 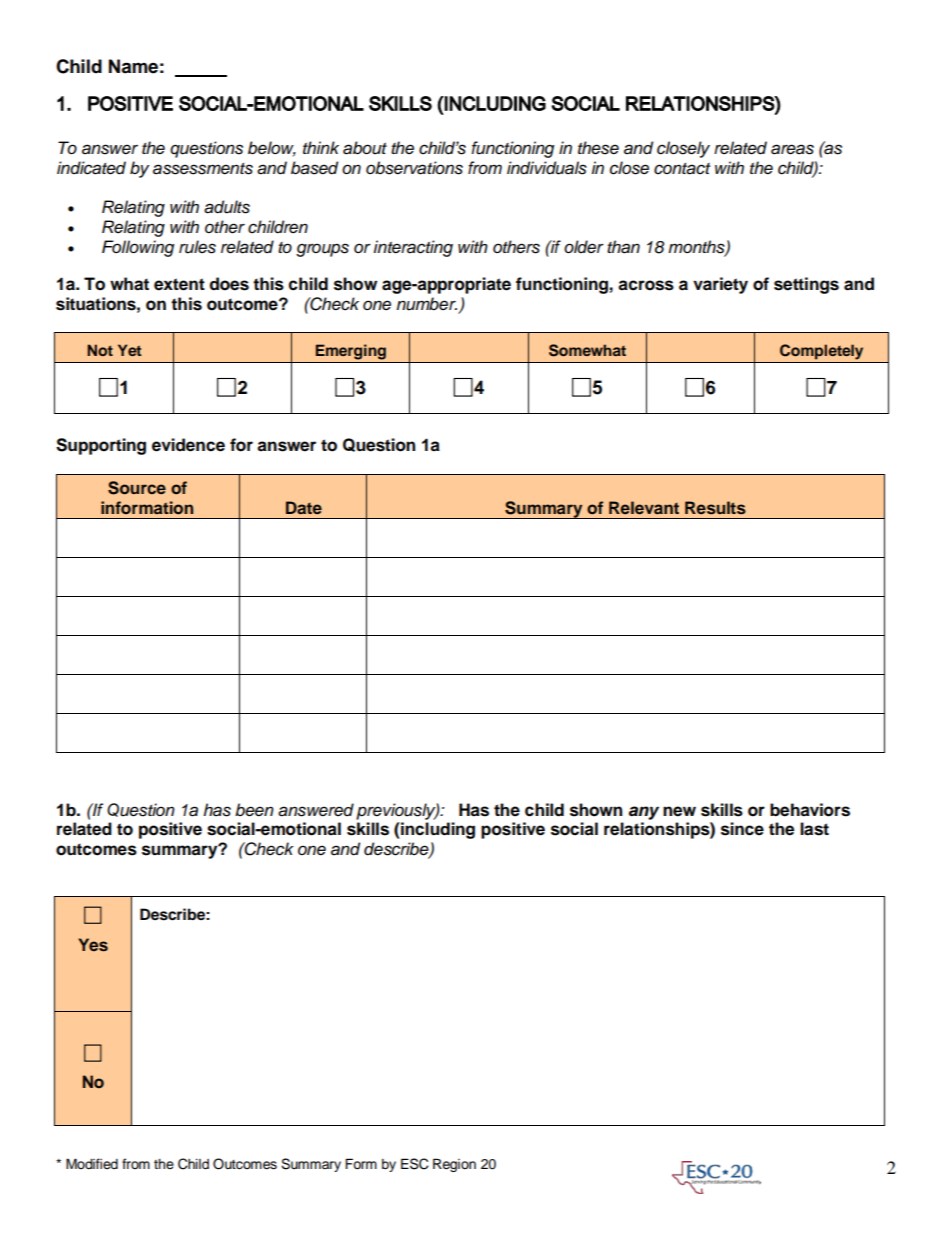 I want to click on contact, so click(x=682, y=169).
